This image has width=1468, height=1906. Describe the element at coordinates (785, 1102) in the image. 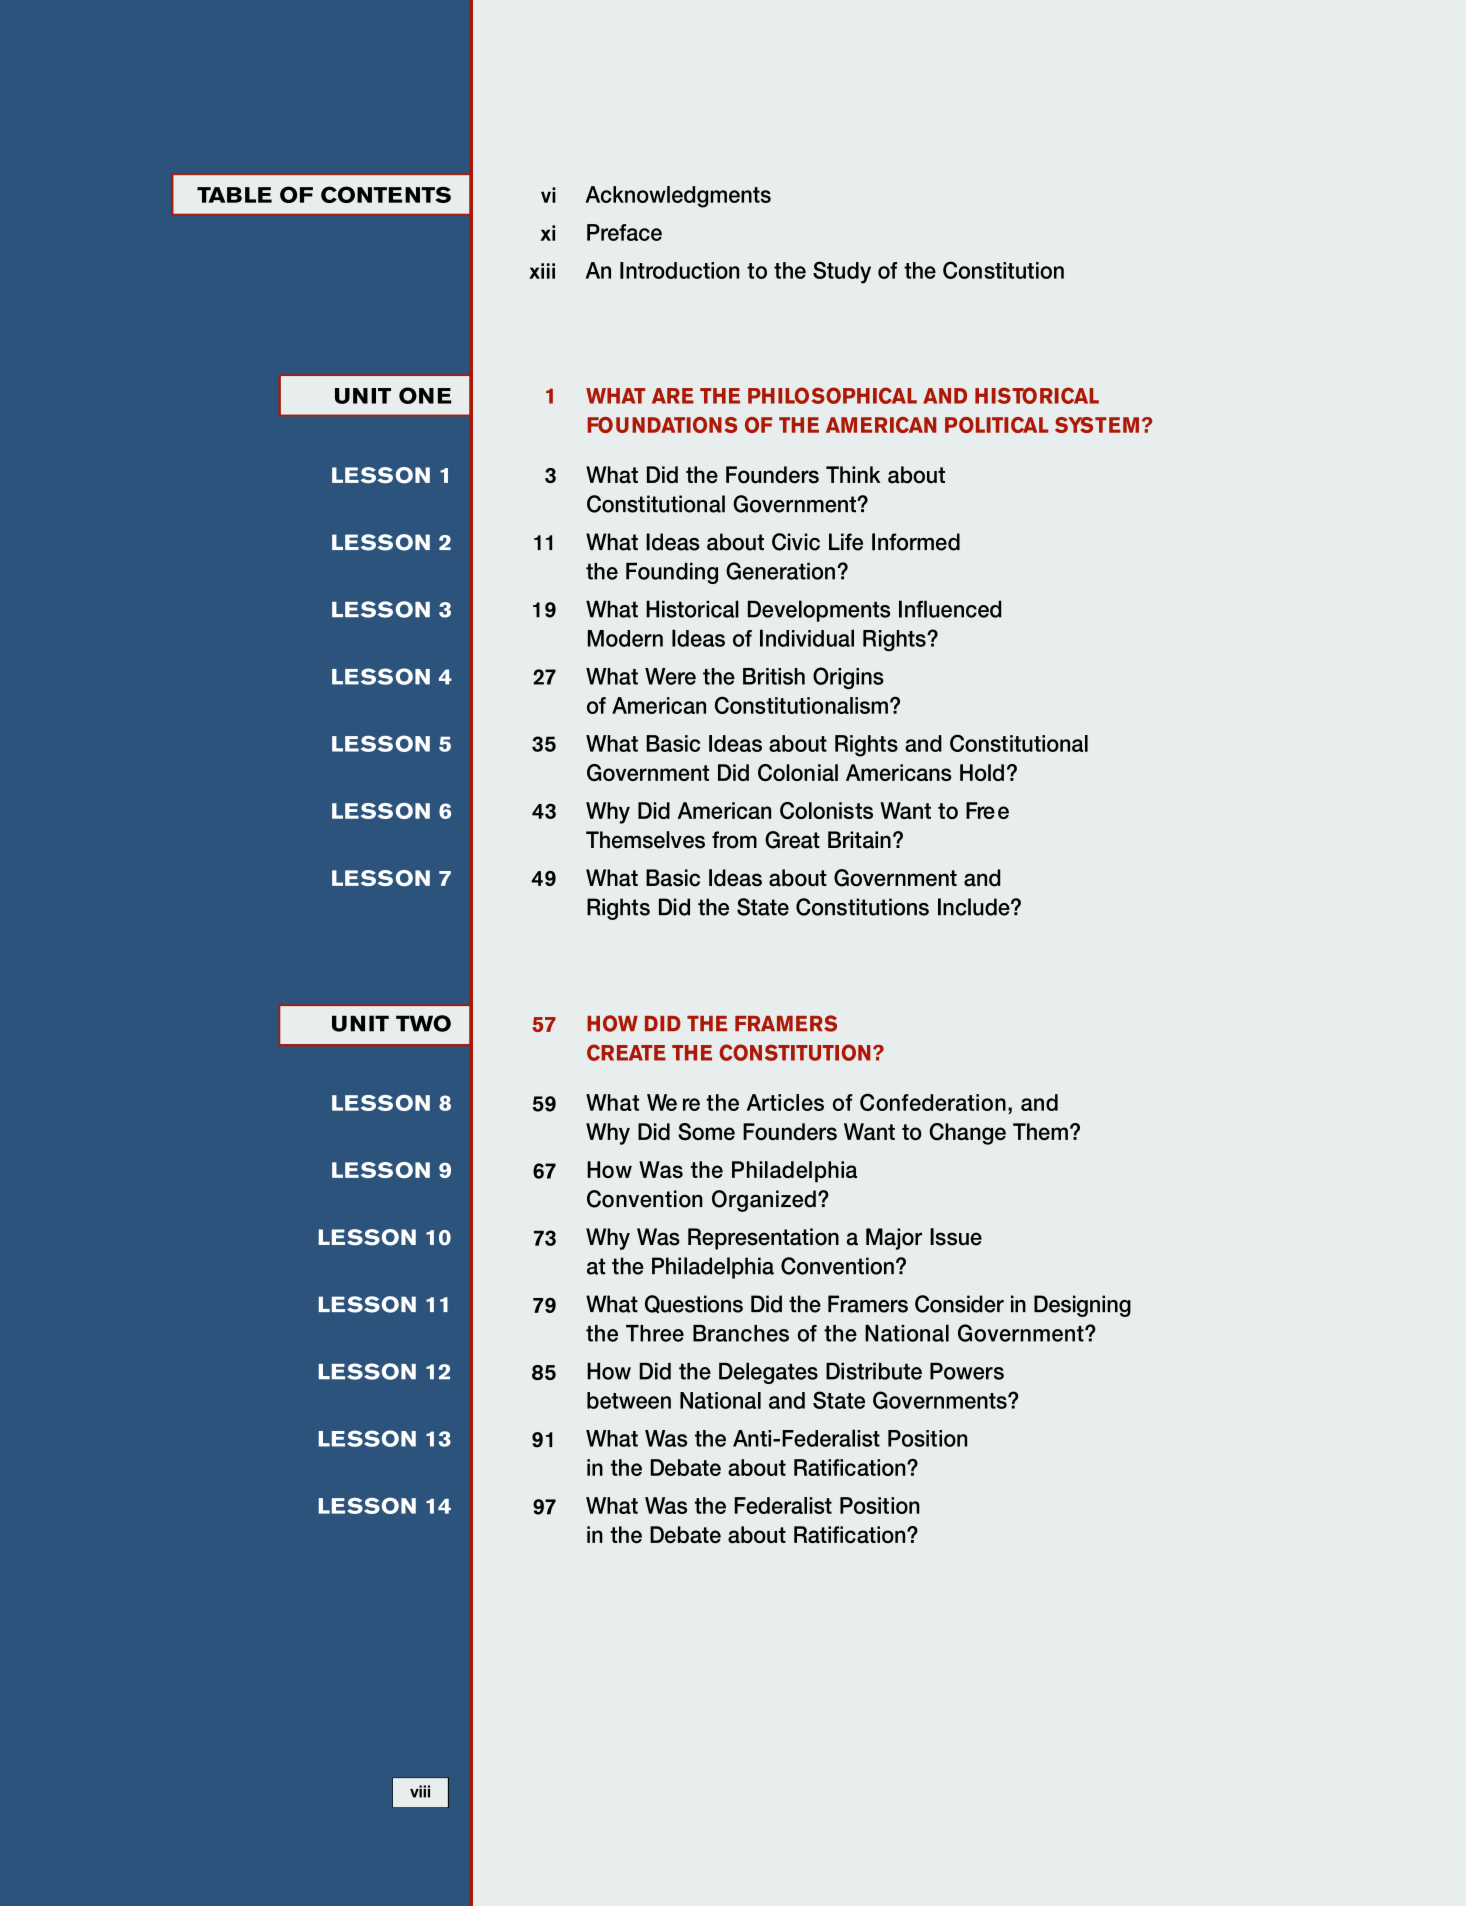

I see `Articles` at that location.
